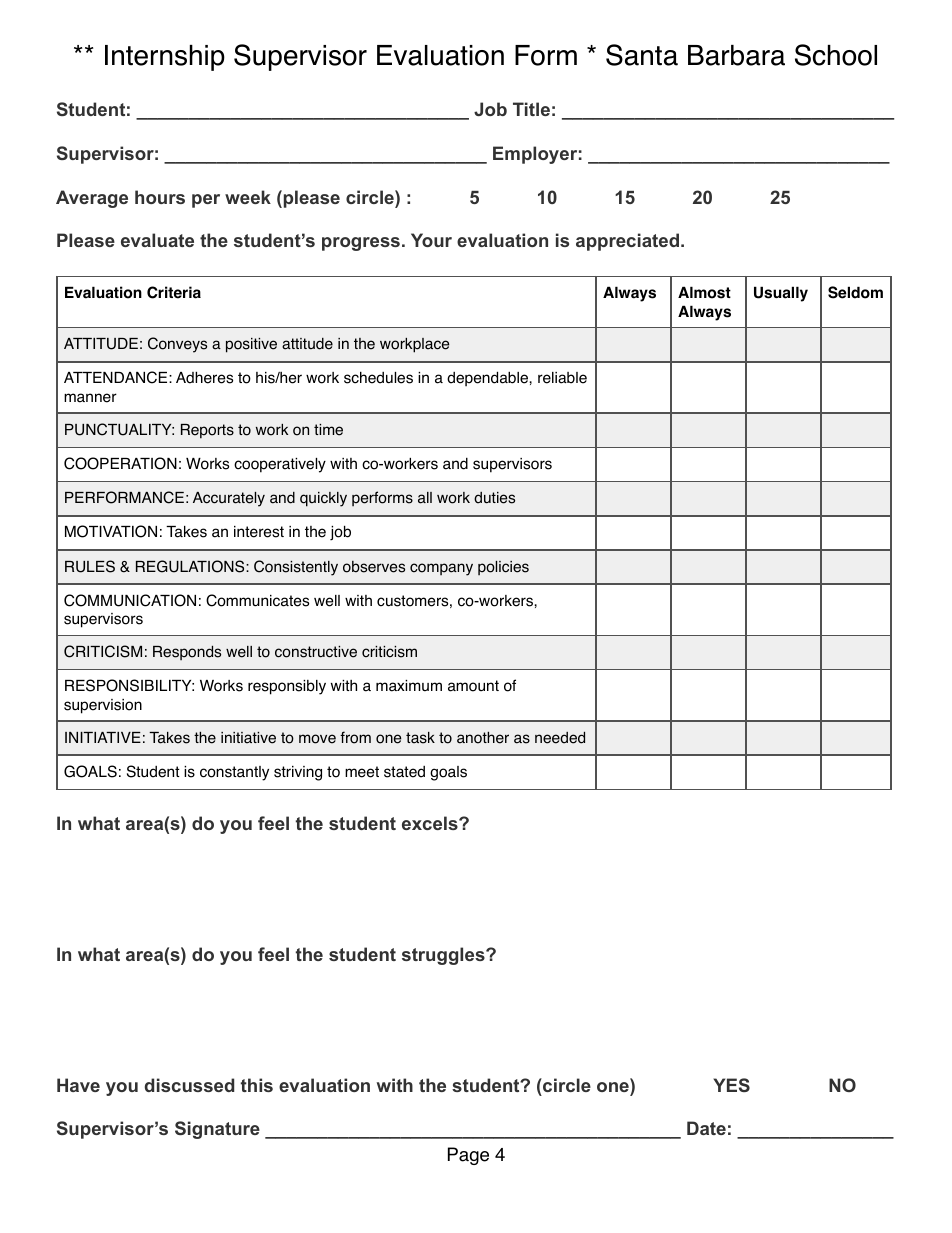 The image size is (952, 1233). I want to click on Barbara, so click(736, 55).
